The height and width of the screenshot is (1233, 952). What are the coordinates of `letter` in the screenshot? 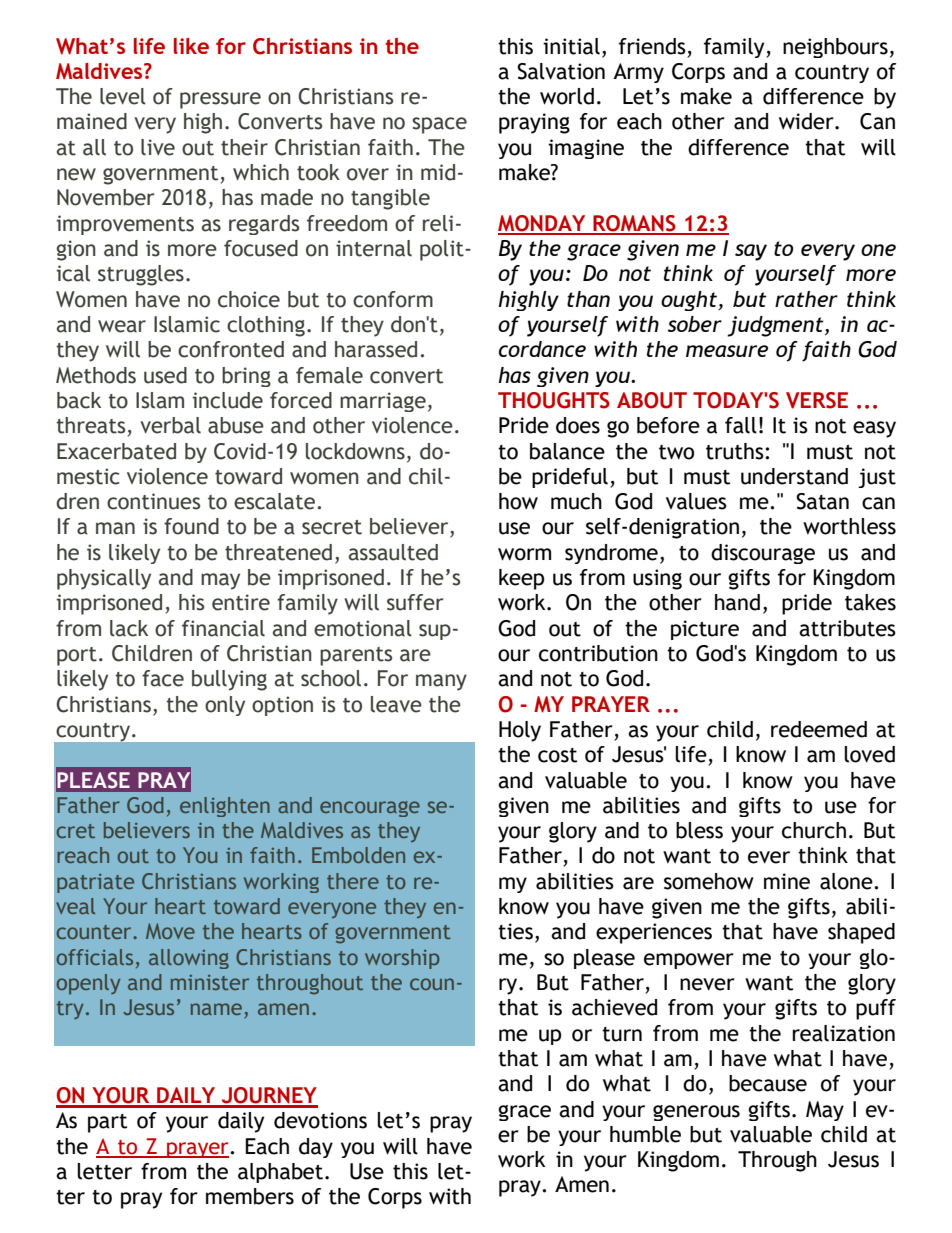 It's located at (104, 1171).
